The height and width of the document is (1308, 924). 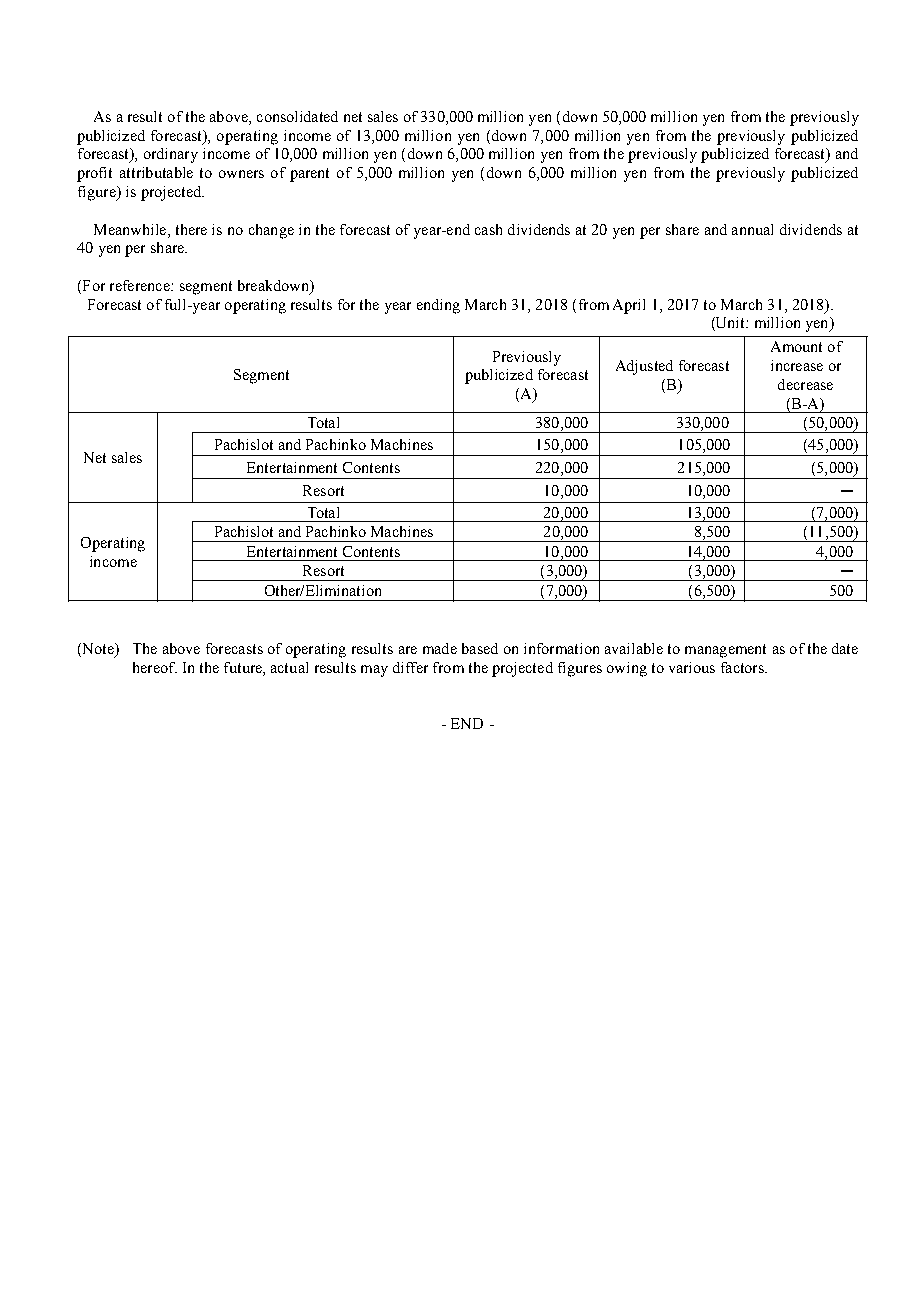 I want to click on attributable, so click(x=156, y=172).
